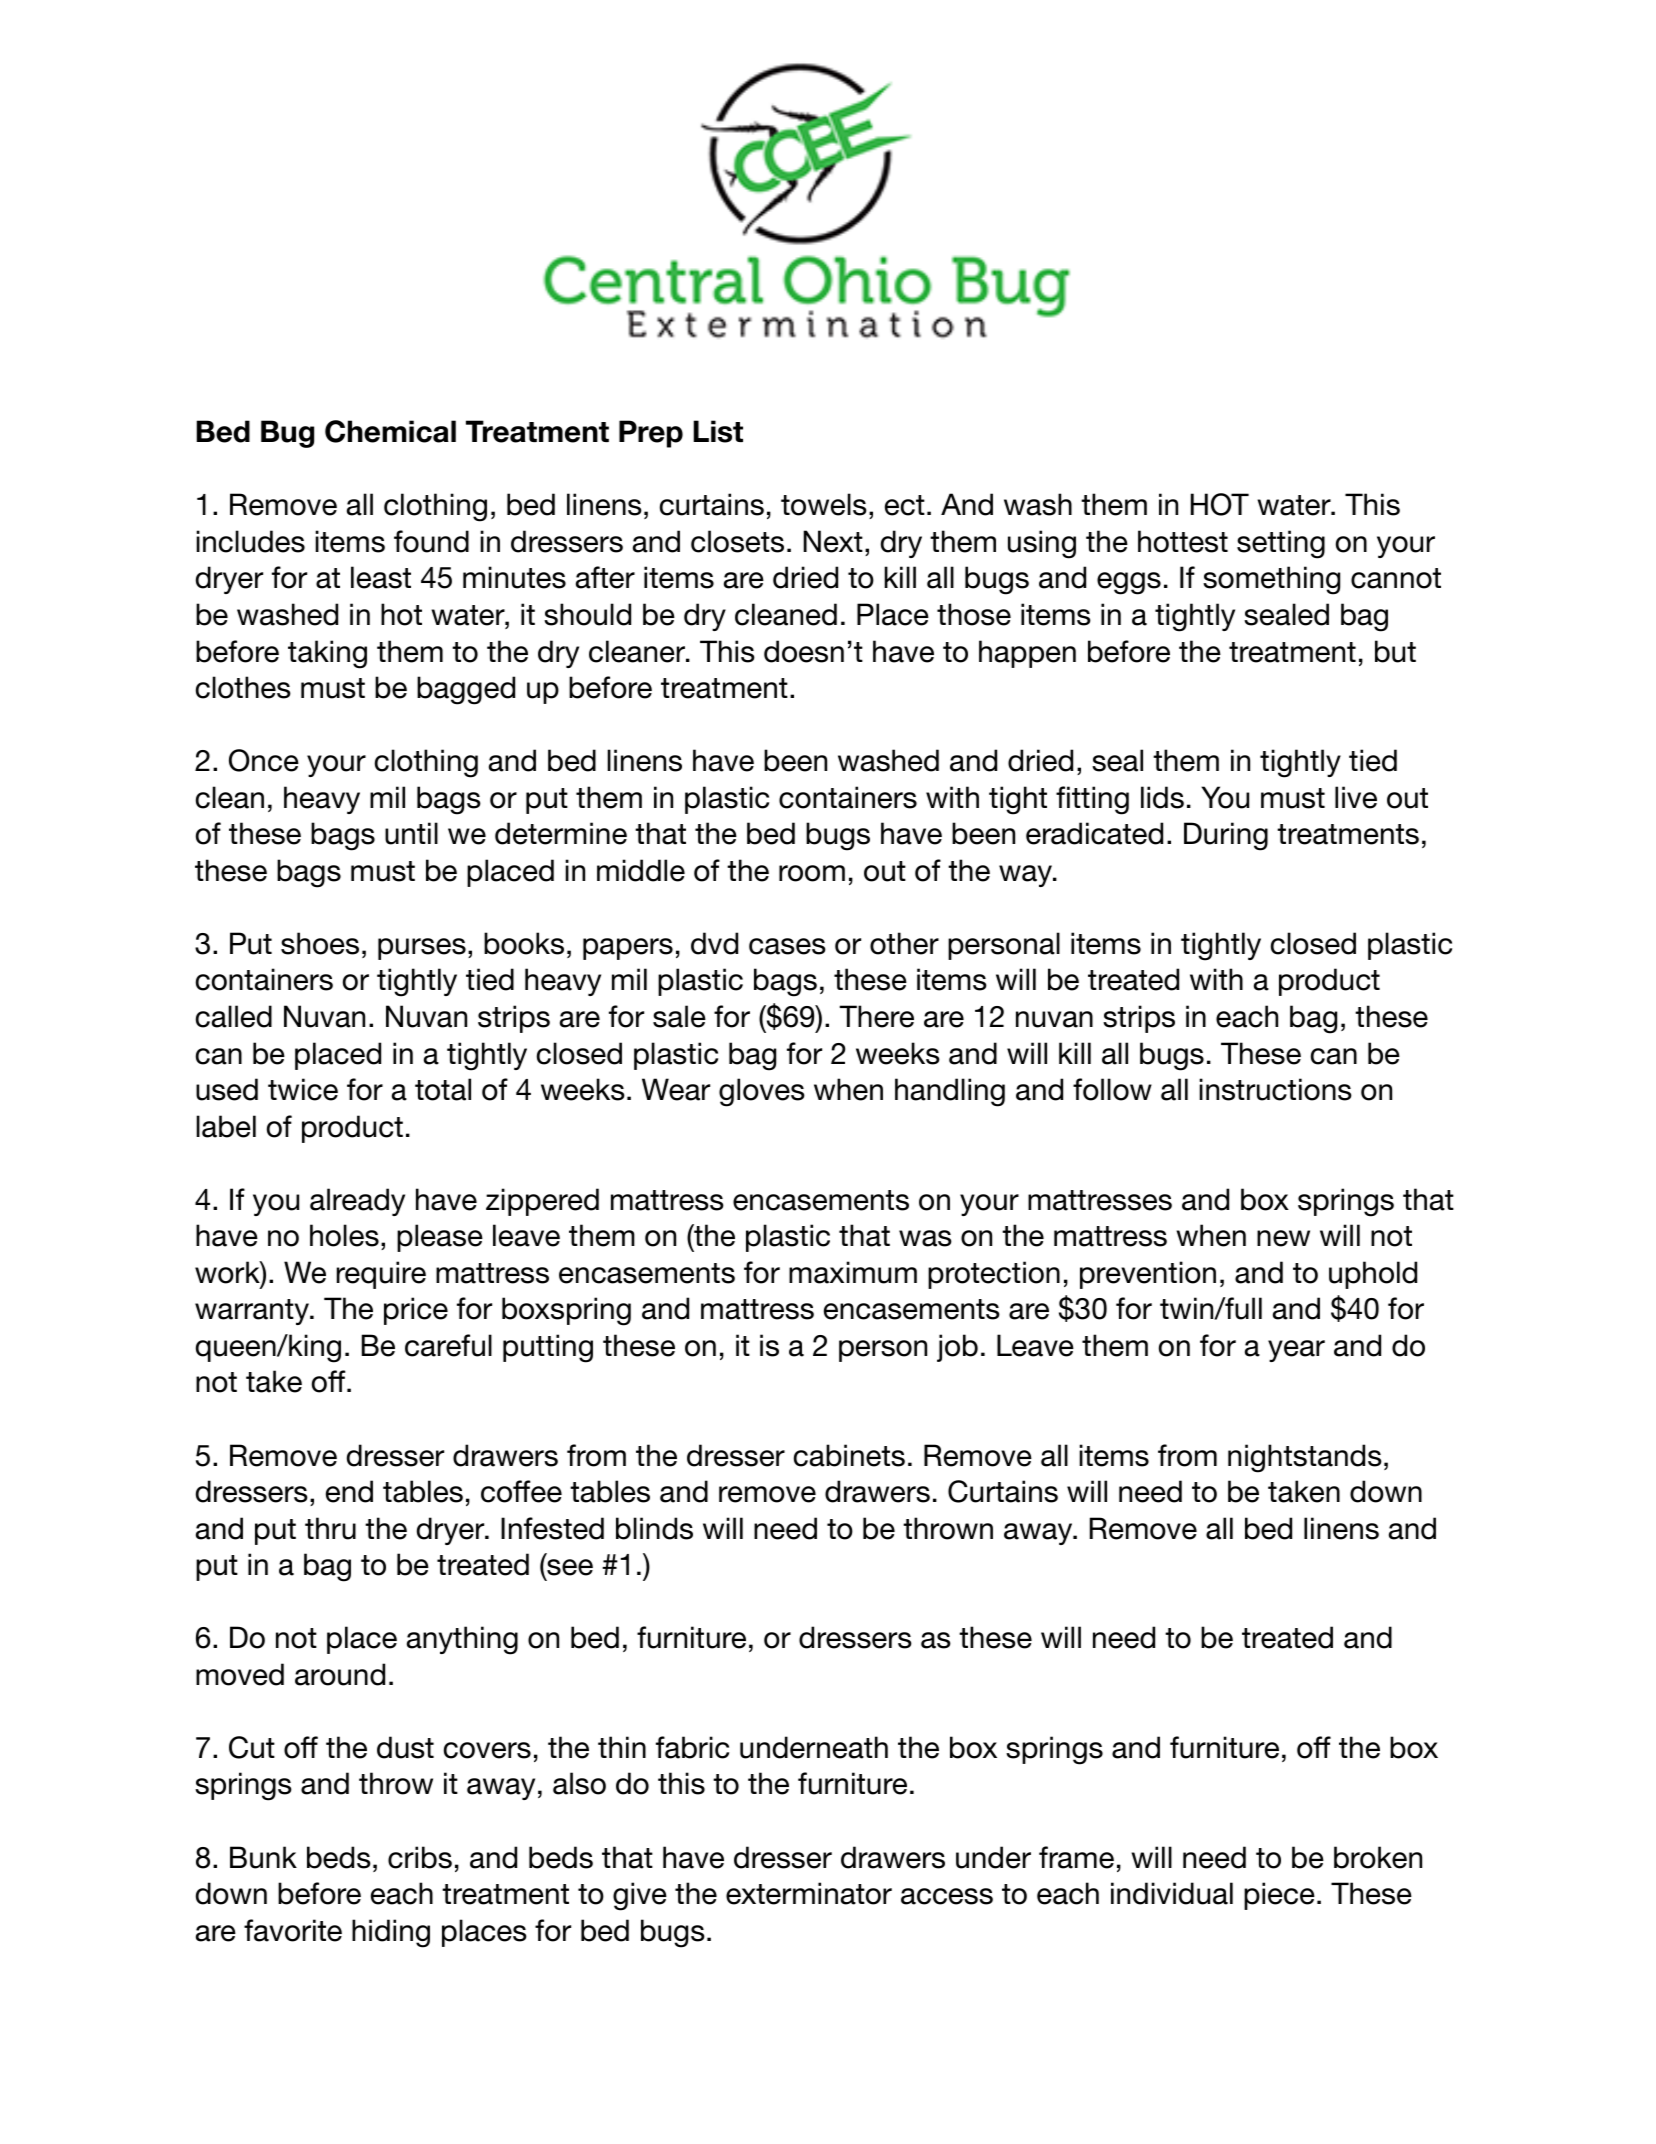 The width and height of the page is (1656, 2144). I want to click on exterminator, so click(809, 1893).
